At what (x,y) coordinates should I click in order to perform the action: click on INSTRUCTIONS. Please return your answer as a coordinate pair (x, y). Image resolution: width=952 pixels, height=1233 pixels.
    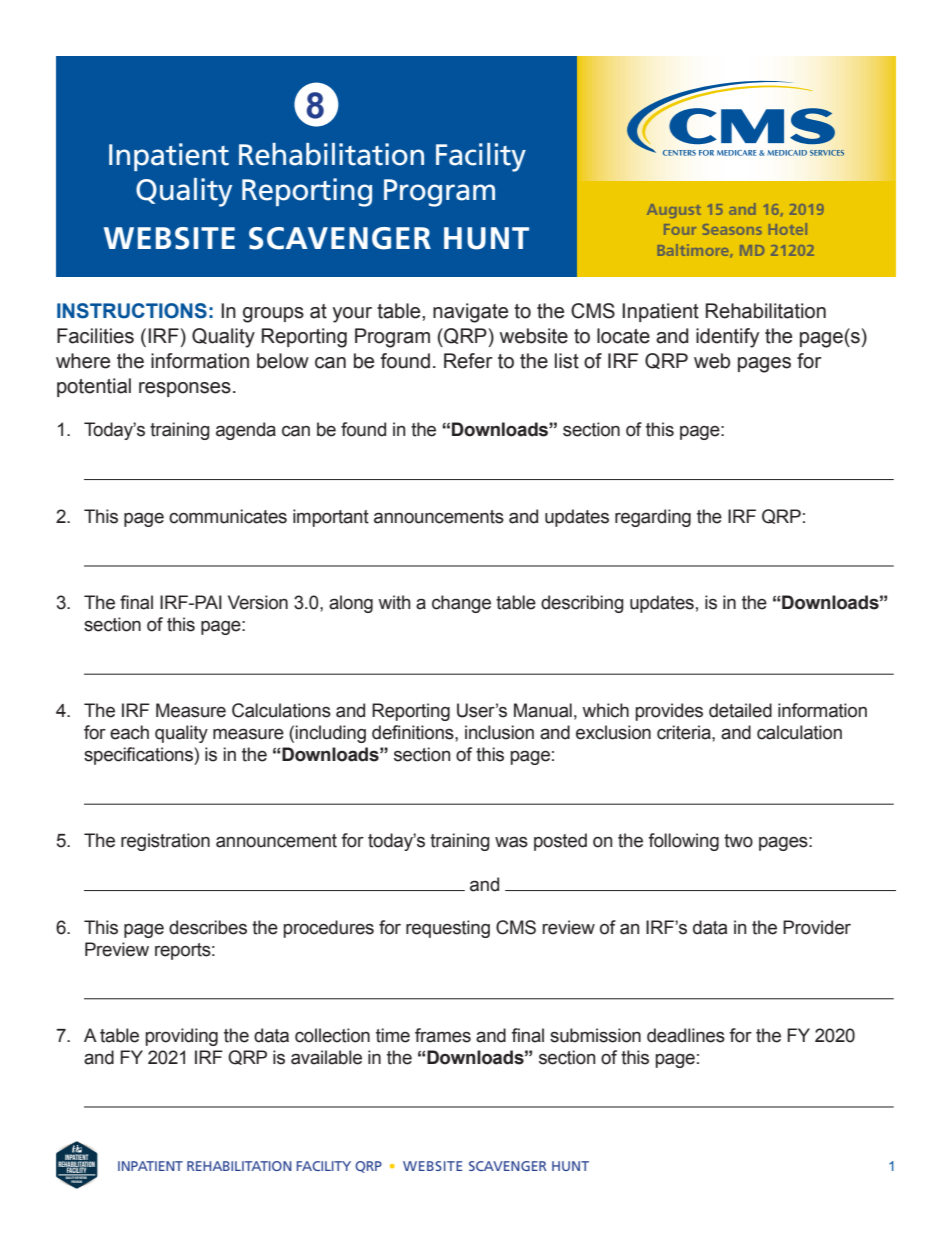
    Looking at the image, I should click on (132, 311).
